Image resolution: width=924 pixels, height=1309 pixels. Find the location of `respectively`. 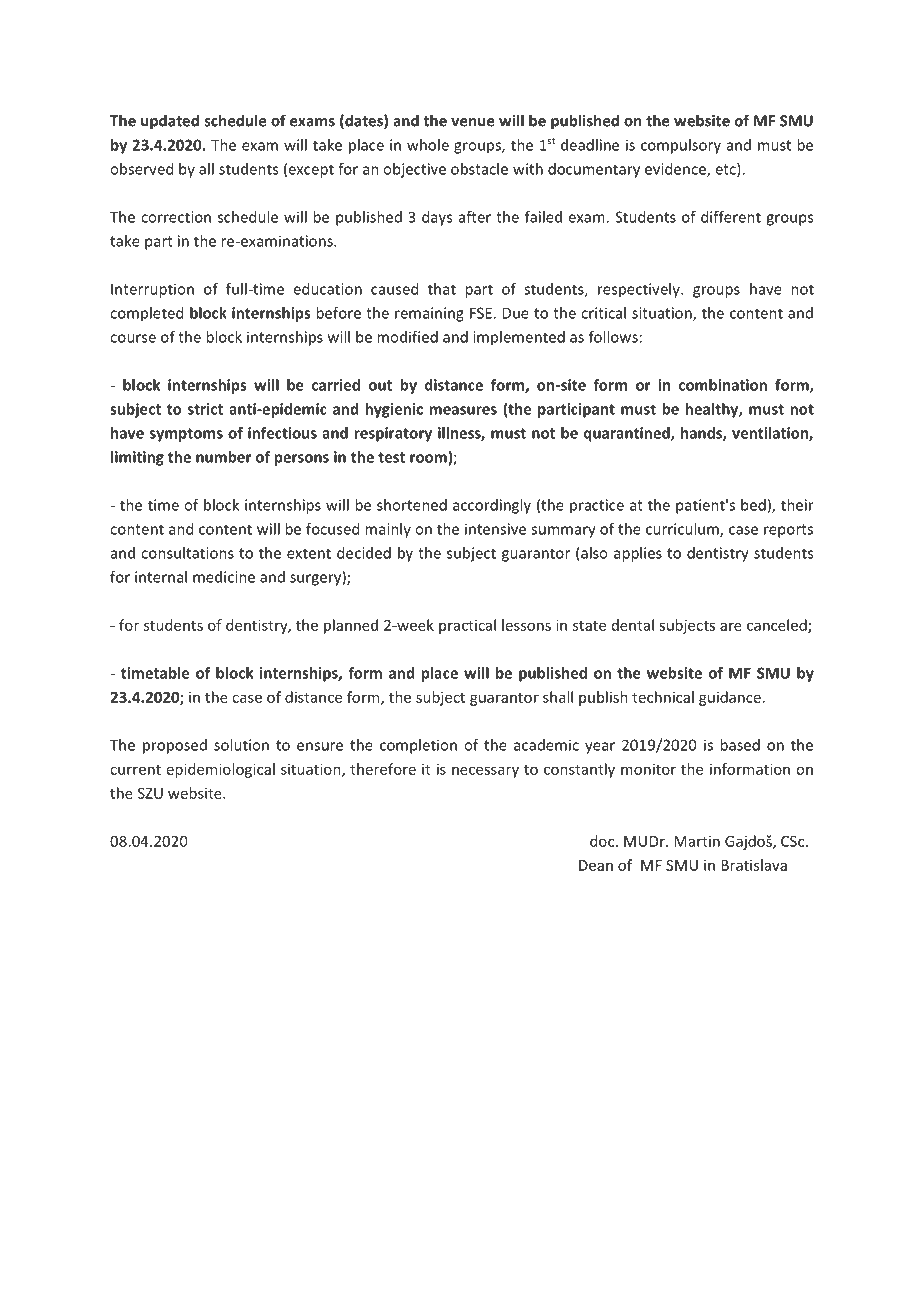

respectively is located at coordinates (640, 290).
